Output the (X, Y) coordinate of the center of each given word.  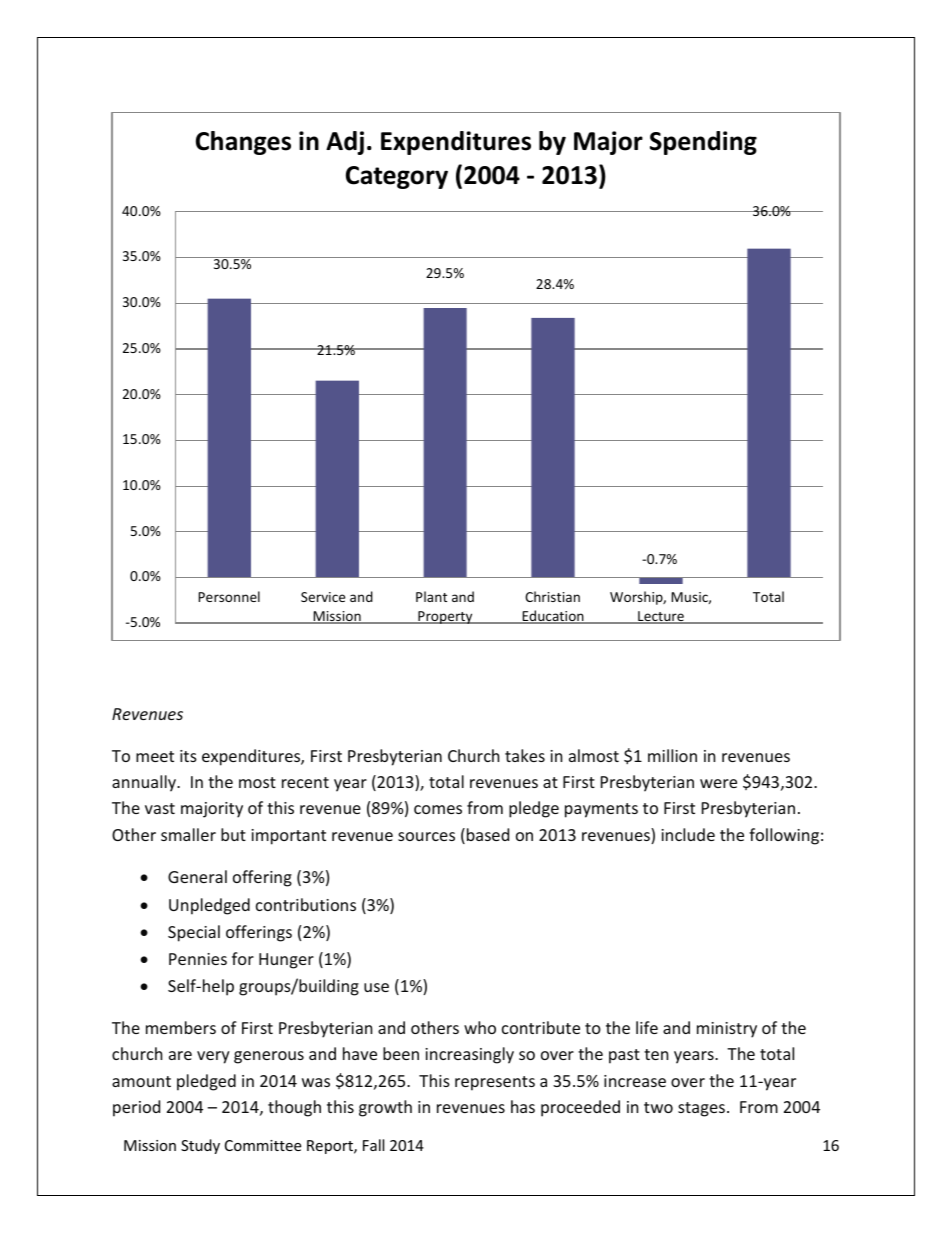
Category (397, 177)
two (658, 1107)
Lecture (661, 617)
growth (385, 1108)
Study (200, 1146)
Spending (703, 143)
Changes (243, 143)
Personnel (229, 596)
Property (445, 617)
